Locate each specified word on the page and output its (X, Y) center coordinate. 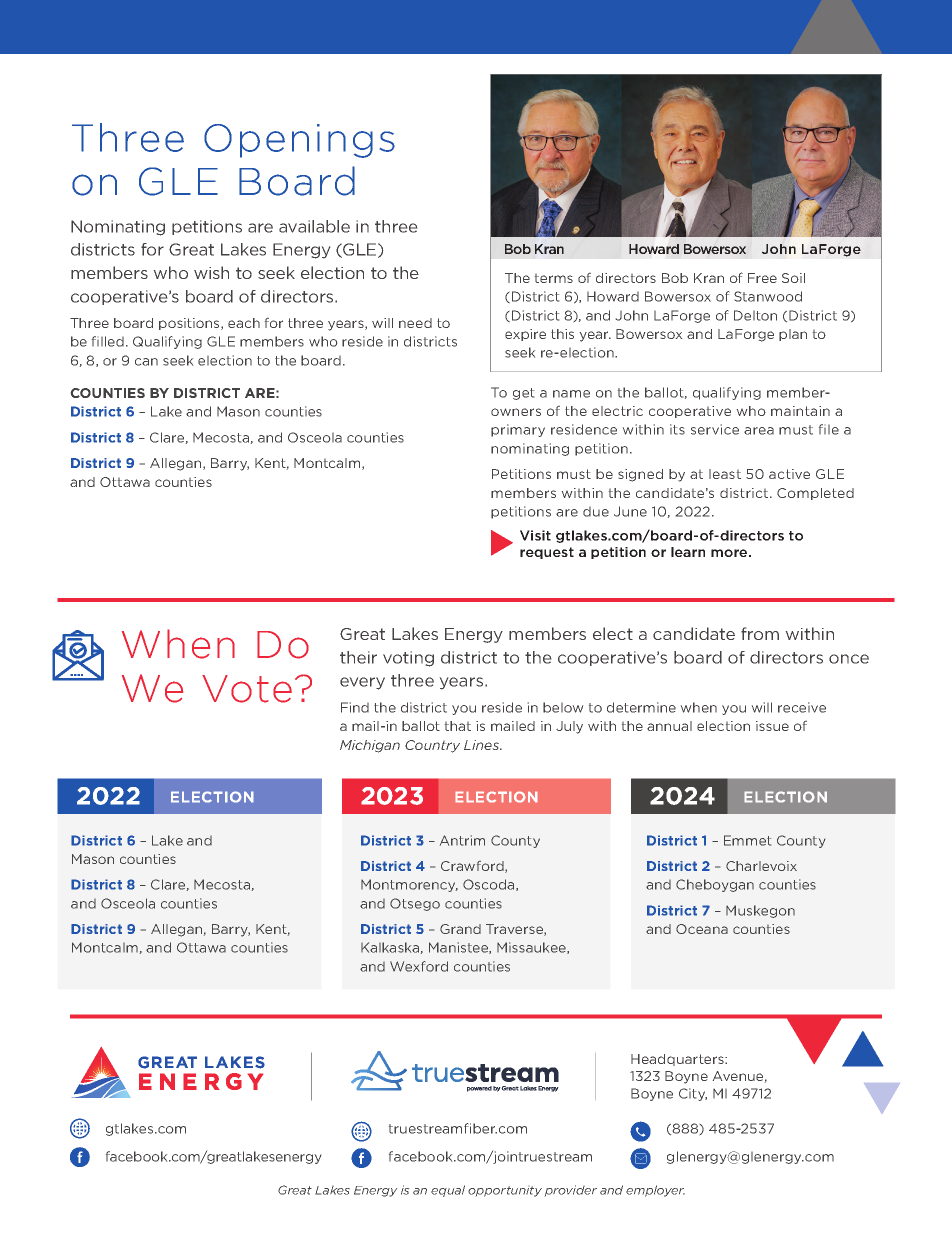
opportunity (505, 1191)
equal (448, 1191)
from (760, 633)
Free (762, 278)
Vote (247, 689)
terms (554, 278)
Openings (299, 141)
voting (408, 659)
